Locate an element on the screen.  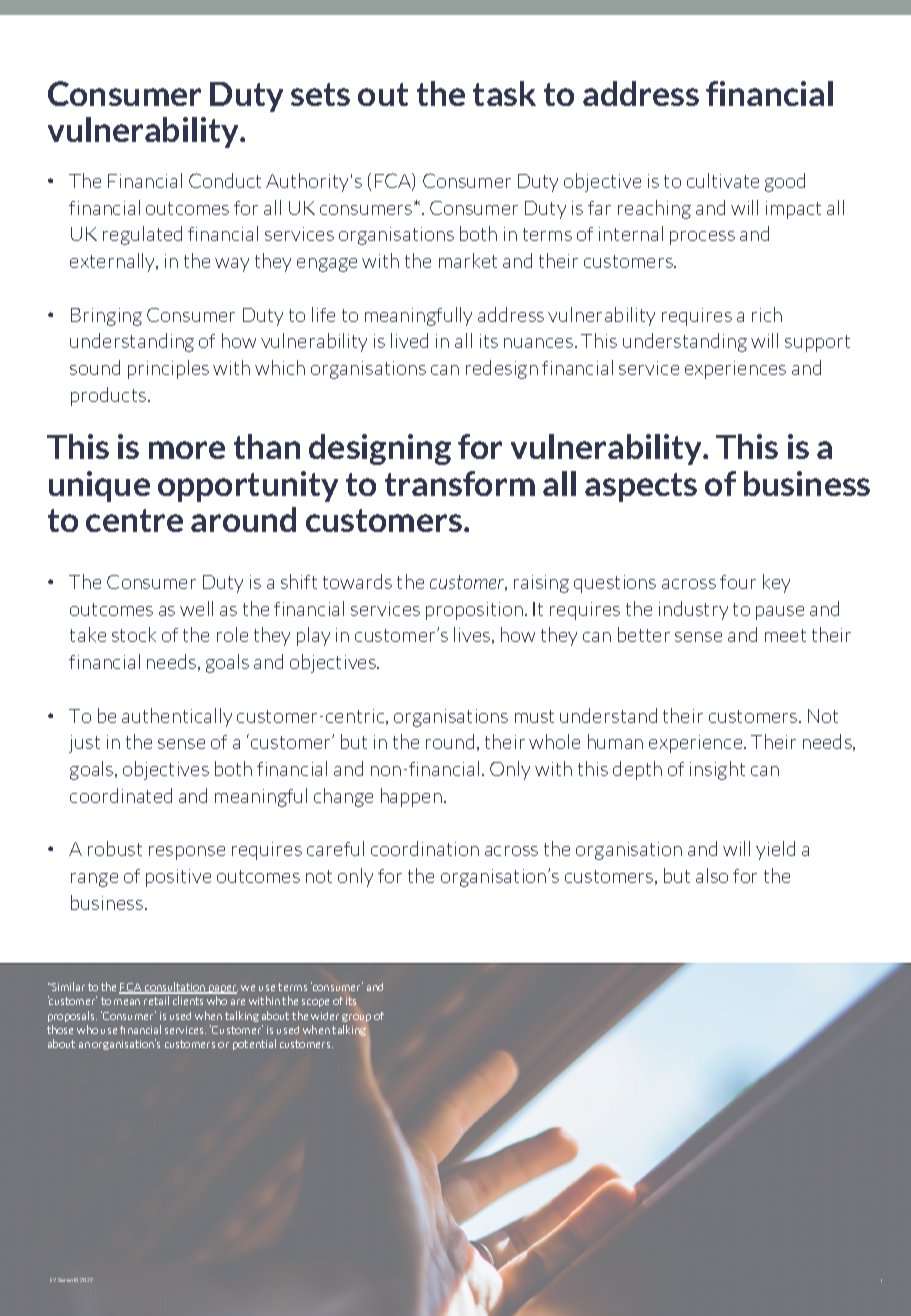
stock is located at coordinates (134, 634).
